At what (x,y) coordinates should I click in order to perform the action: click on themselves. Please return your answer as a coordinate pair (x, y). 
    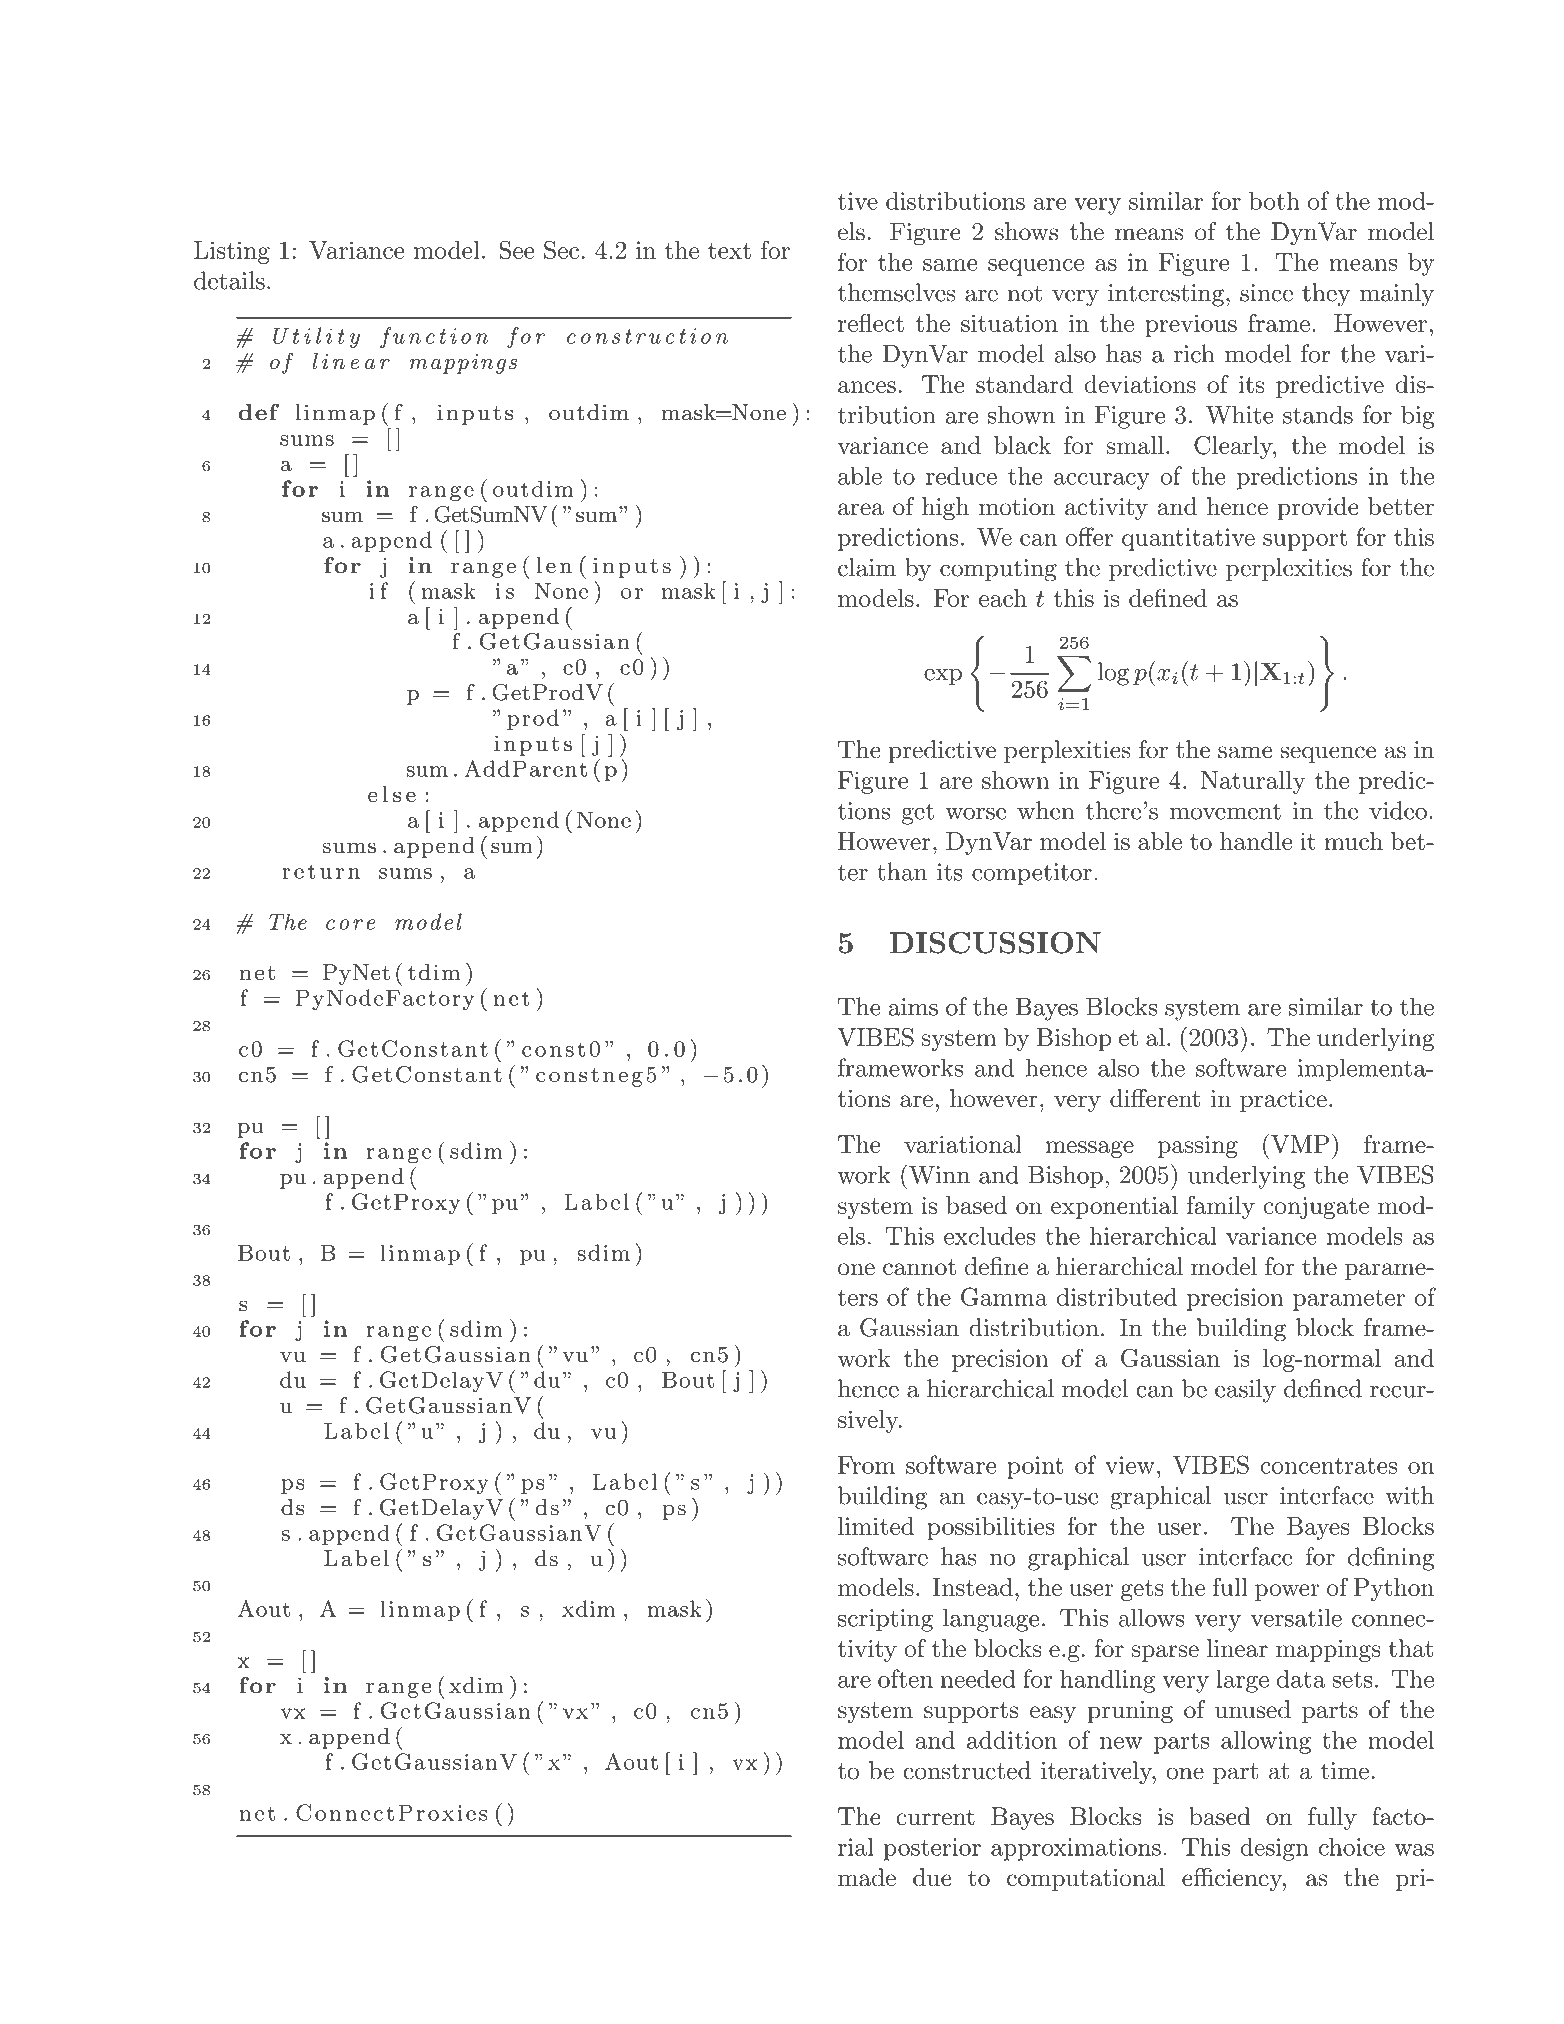
    Looking at the image, I should click on (897, 292).
